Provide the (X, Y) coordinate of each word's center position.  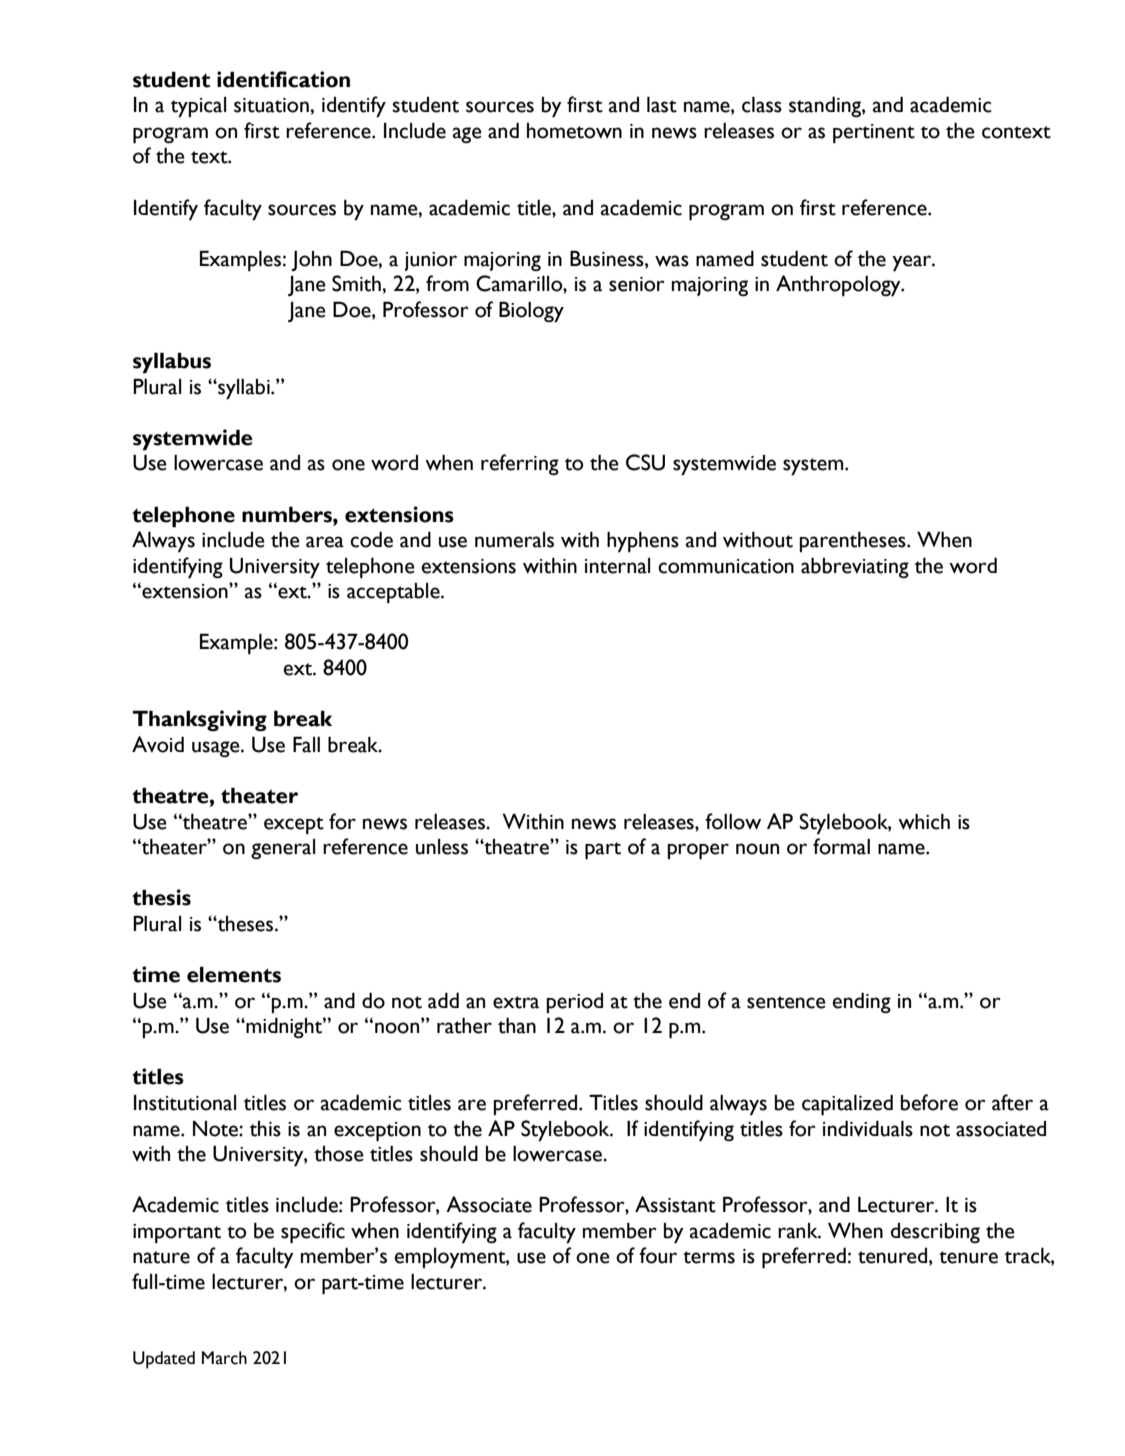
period (574, 1003)
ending (862, 1002)
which (924, 821)
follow (733, 821)
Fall (306, 744)
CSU (645, 462)
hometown (574, 131)
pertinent (874, 134)
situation (272, 105)
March (224, 1358)
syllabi (244, 389)
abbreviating (855, 567)
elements (234, 974)
